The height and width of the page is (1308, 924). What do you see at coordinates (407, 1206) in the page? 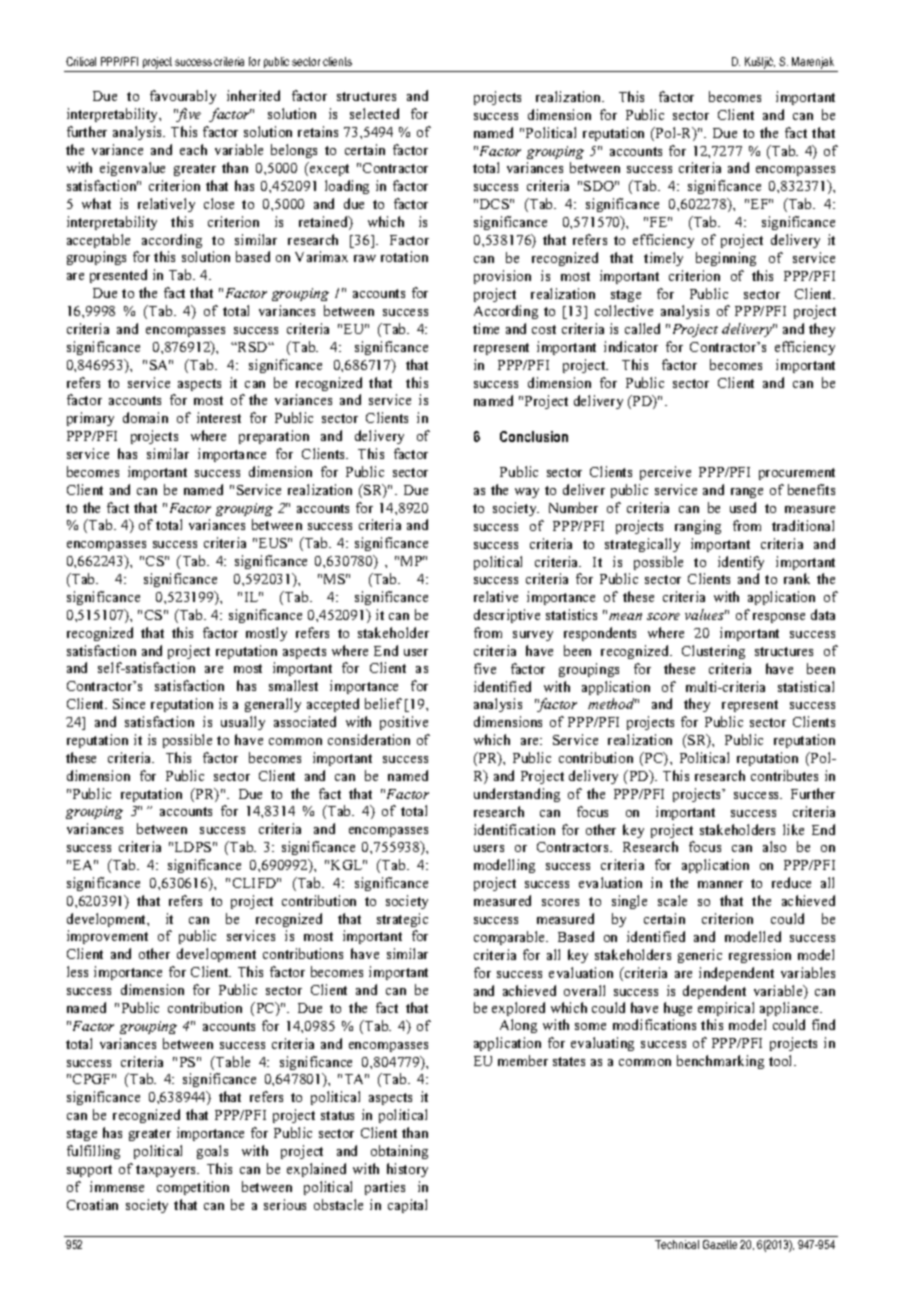
I see `capital` at bounding box center [407, 1206].
